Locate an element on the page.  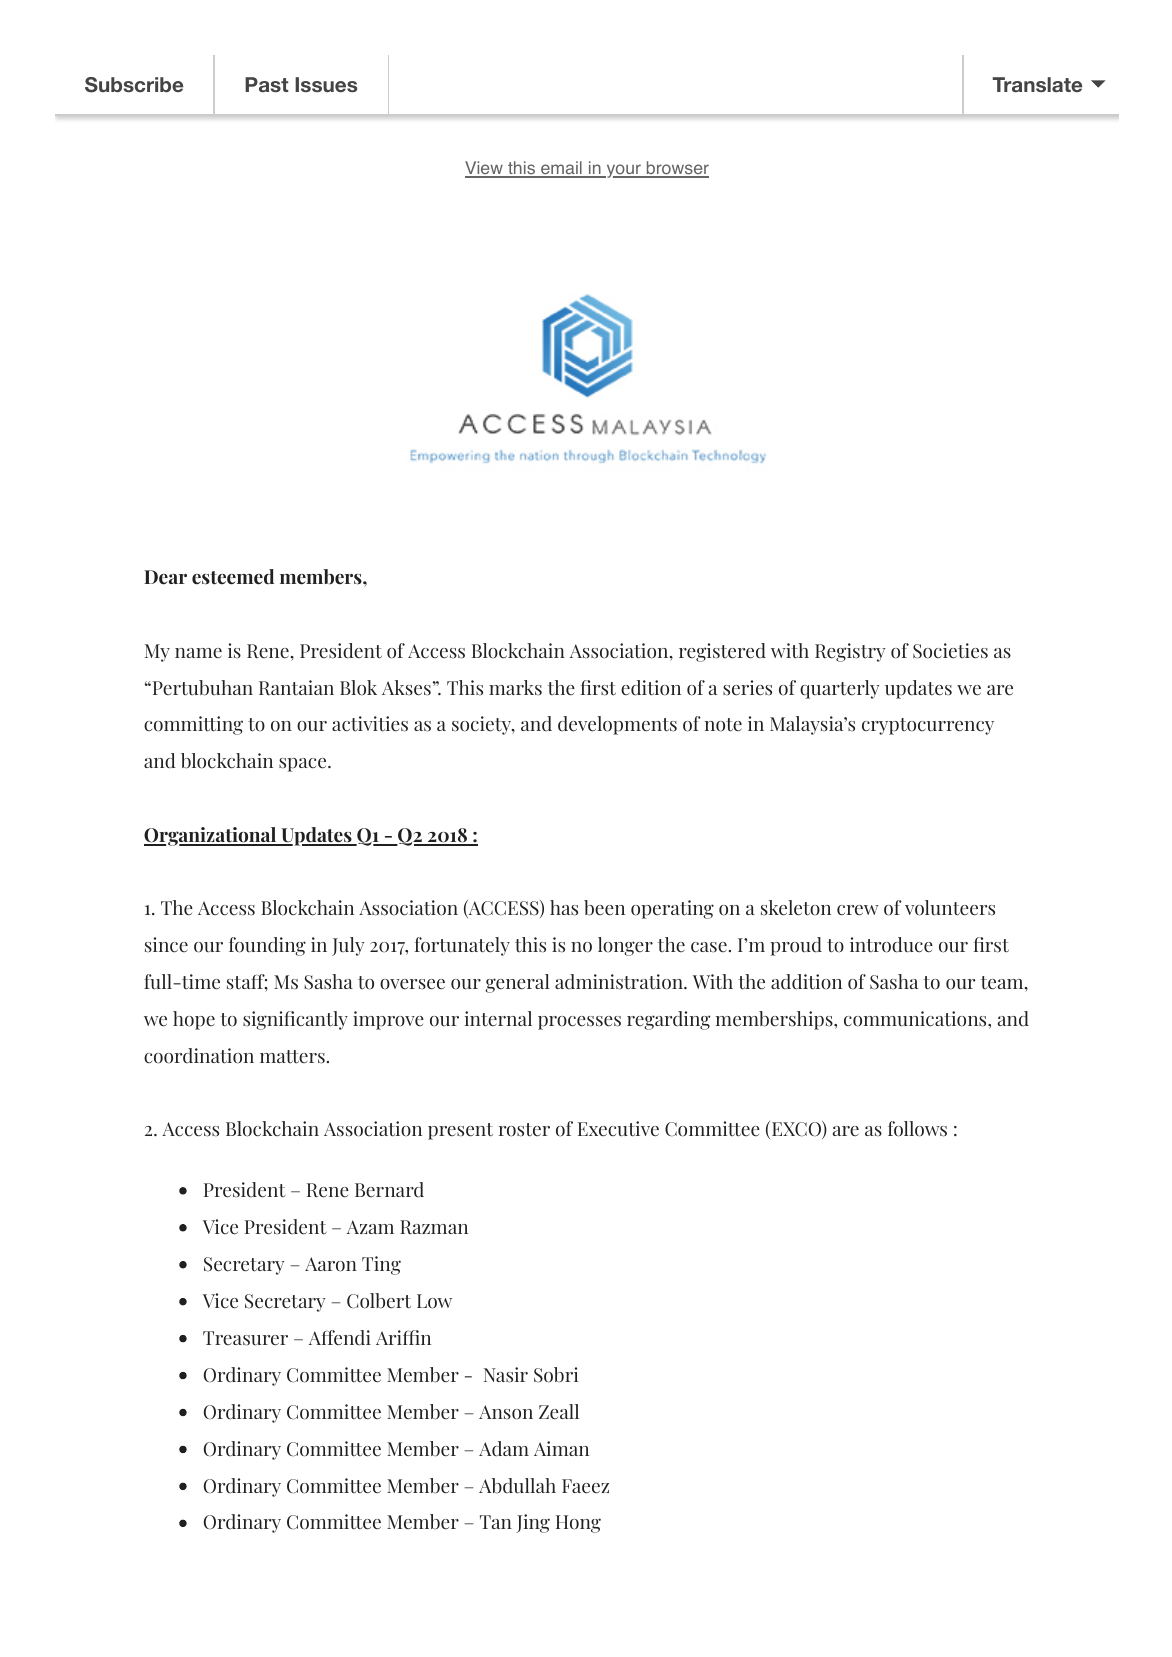
Organizational is located at coordinates (211, 836).
